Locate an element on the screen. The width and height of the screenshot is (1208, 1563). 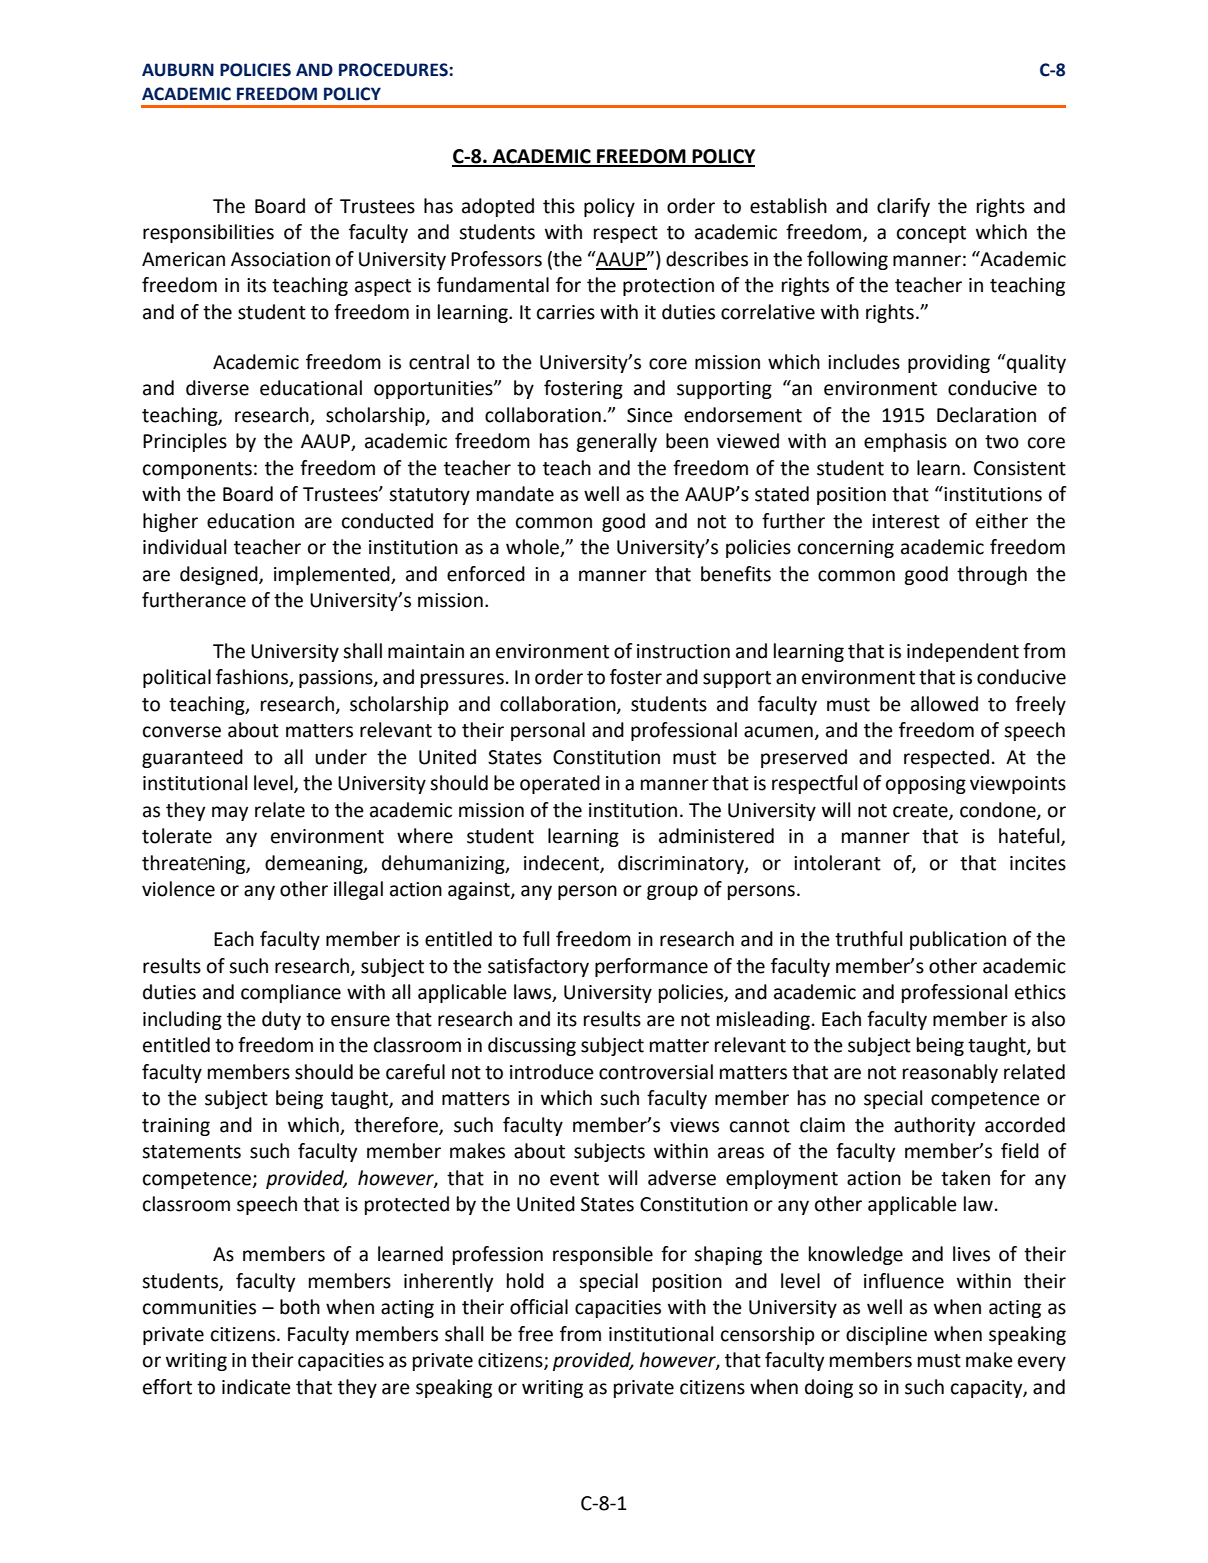
AUBURN is located at coordinates (178, 70).
